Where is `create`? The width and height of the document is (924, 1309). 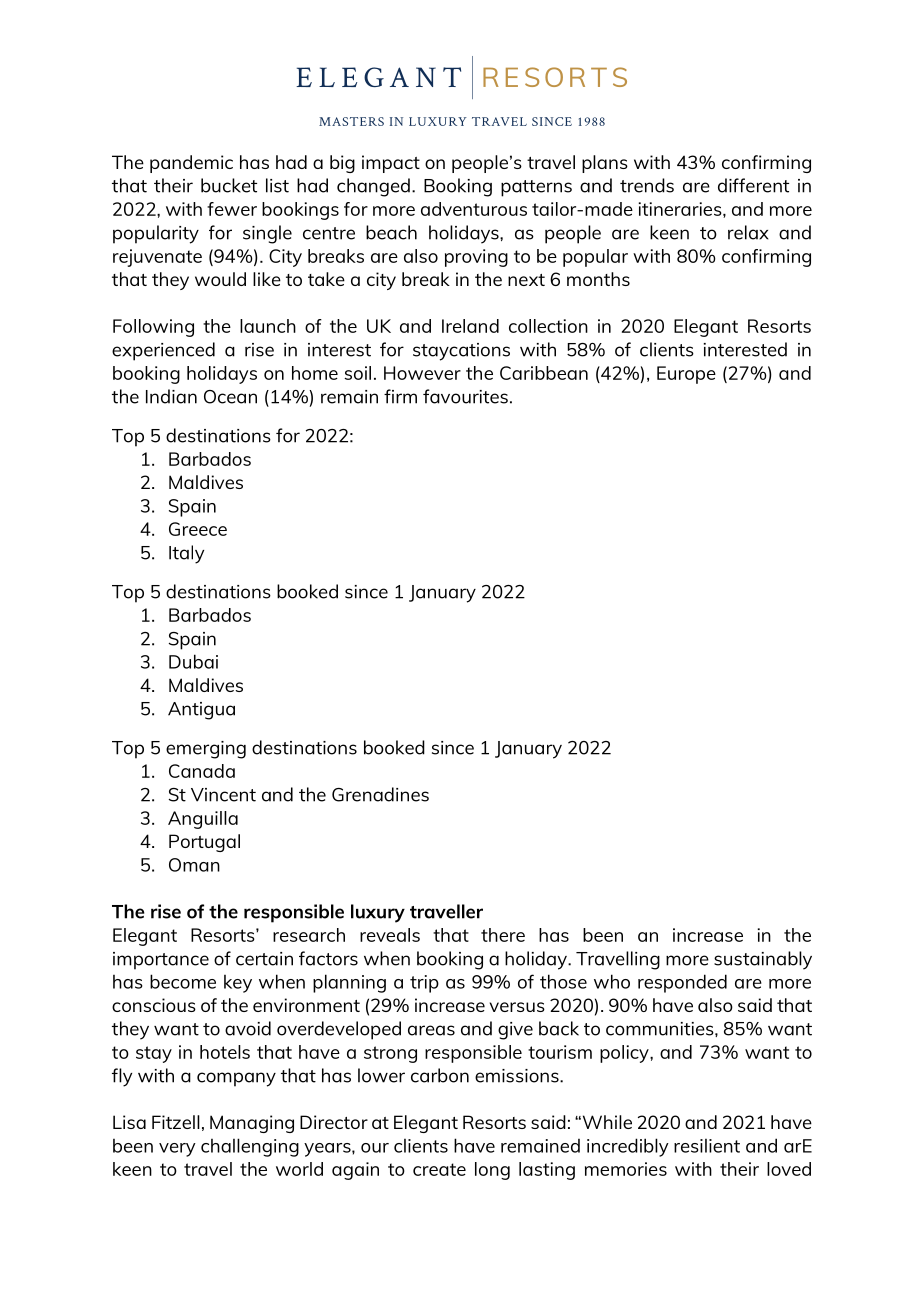
create is located at coordinates (439, 1169).
